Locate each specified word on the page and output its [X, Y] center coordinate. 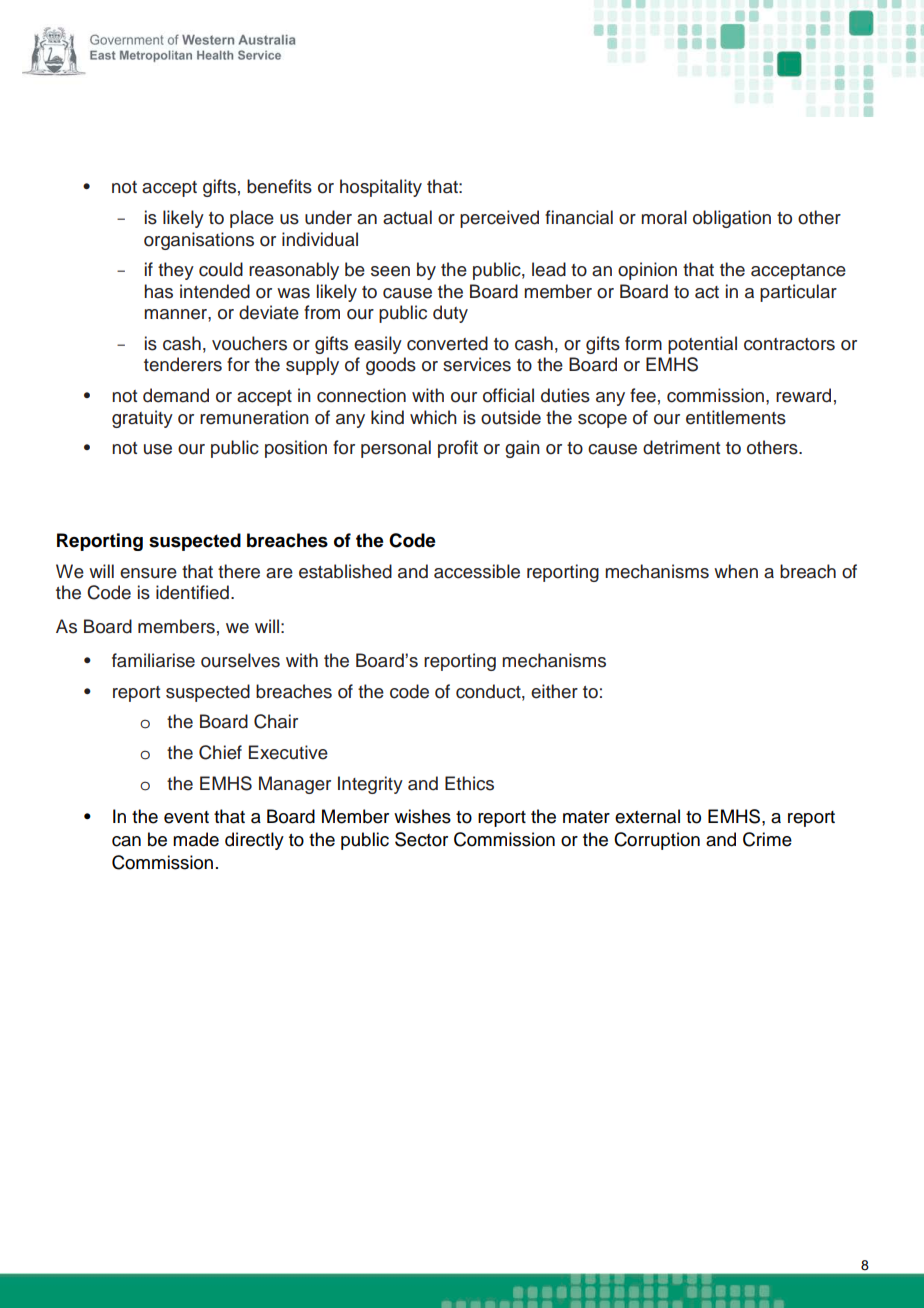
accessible [477, 571]
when [736, 571]
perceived [499, 219]
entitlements [736, 417]
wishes [422, 816]
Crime [767, 839]
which [433, 417]
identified [192, 592]
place [252, 219]
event [186, 817]
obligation [732, 219]
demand [176, 395]
